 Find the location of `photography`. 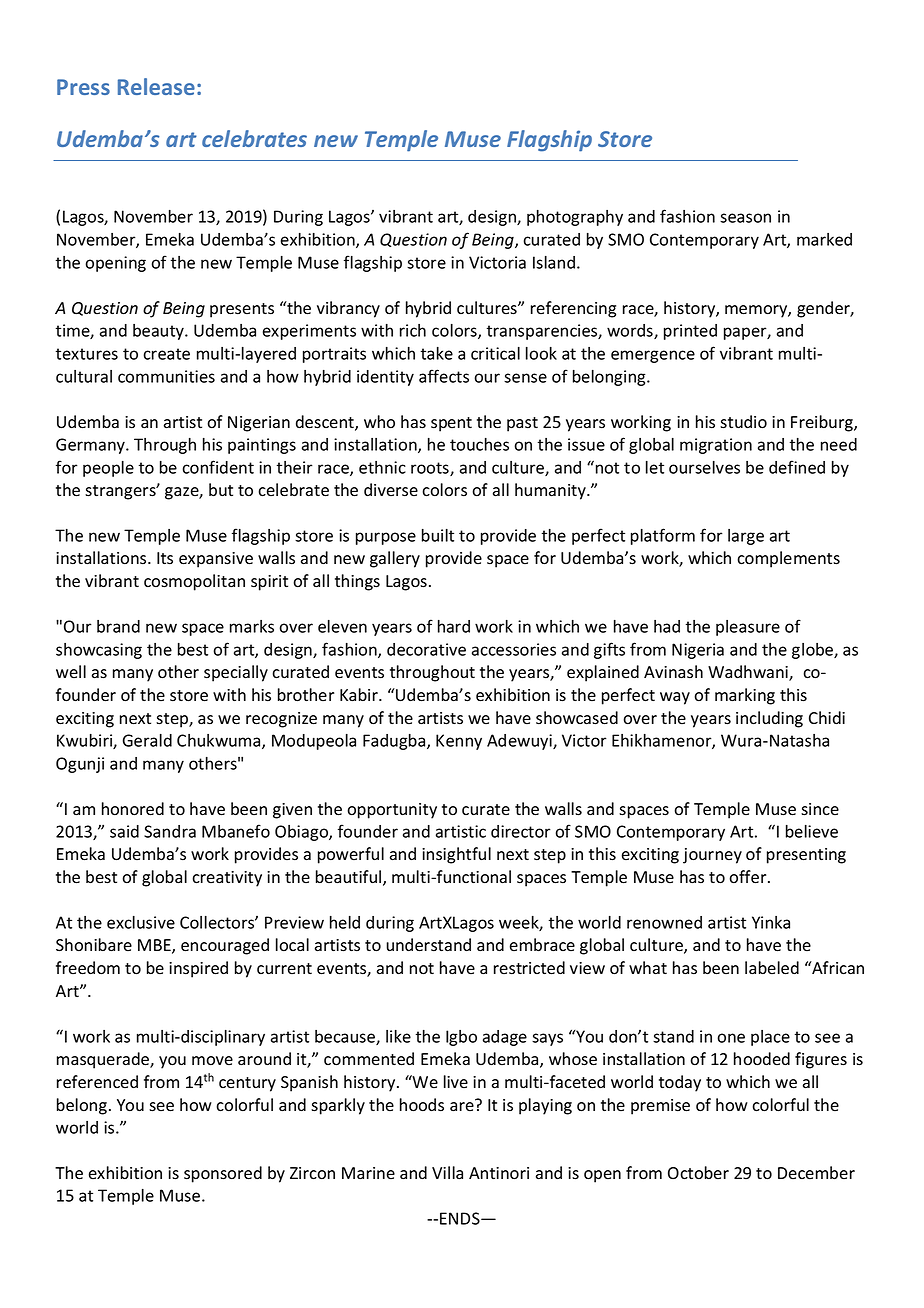

photography is located at coordinates (575, 218).
